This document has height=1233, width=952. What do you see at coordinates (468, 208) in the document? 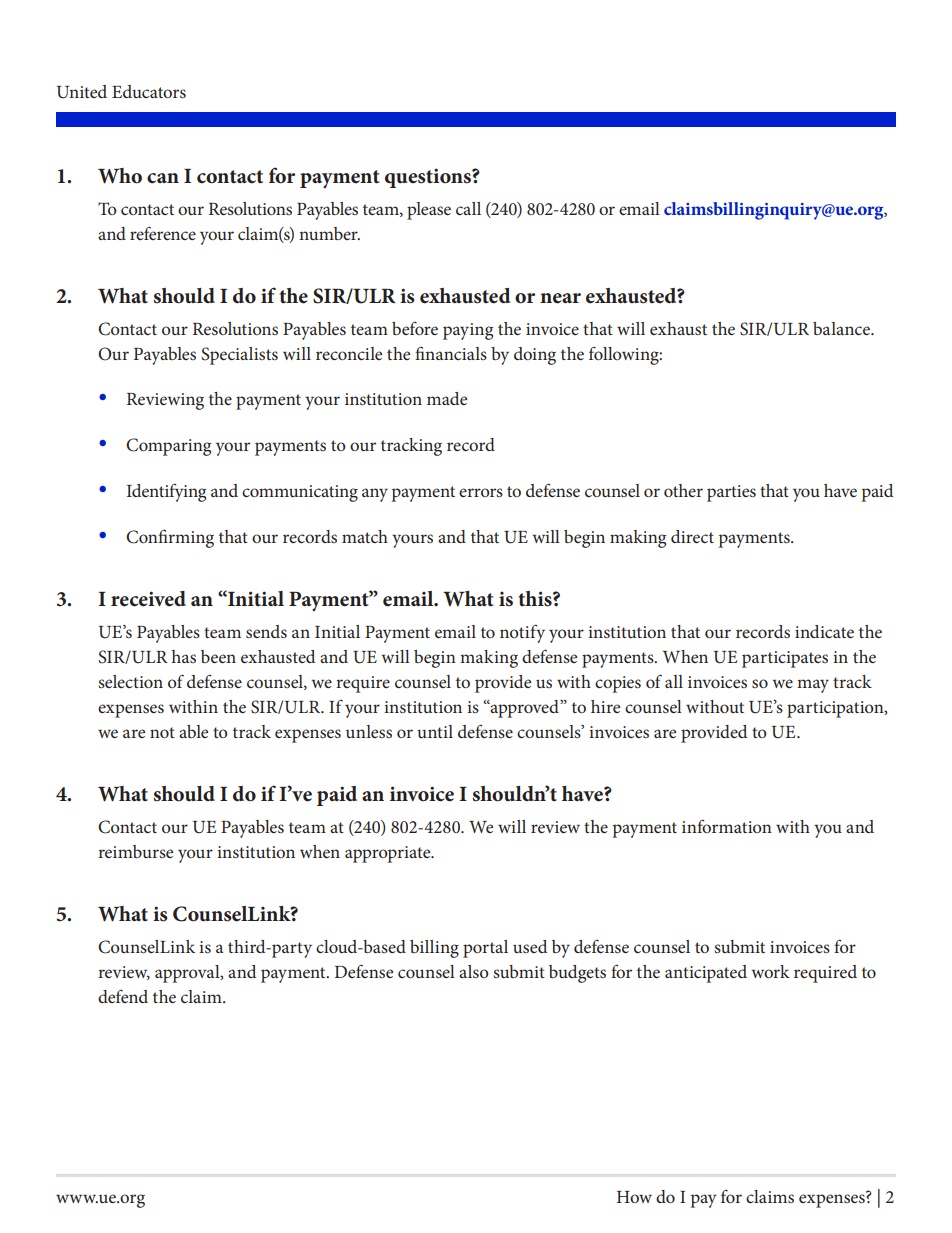
I see `call` at bounding box center [468, 208].
